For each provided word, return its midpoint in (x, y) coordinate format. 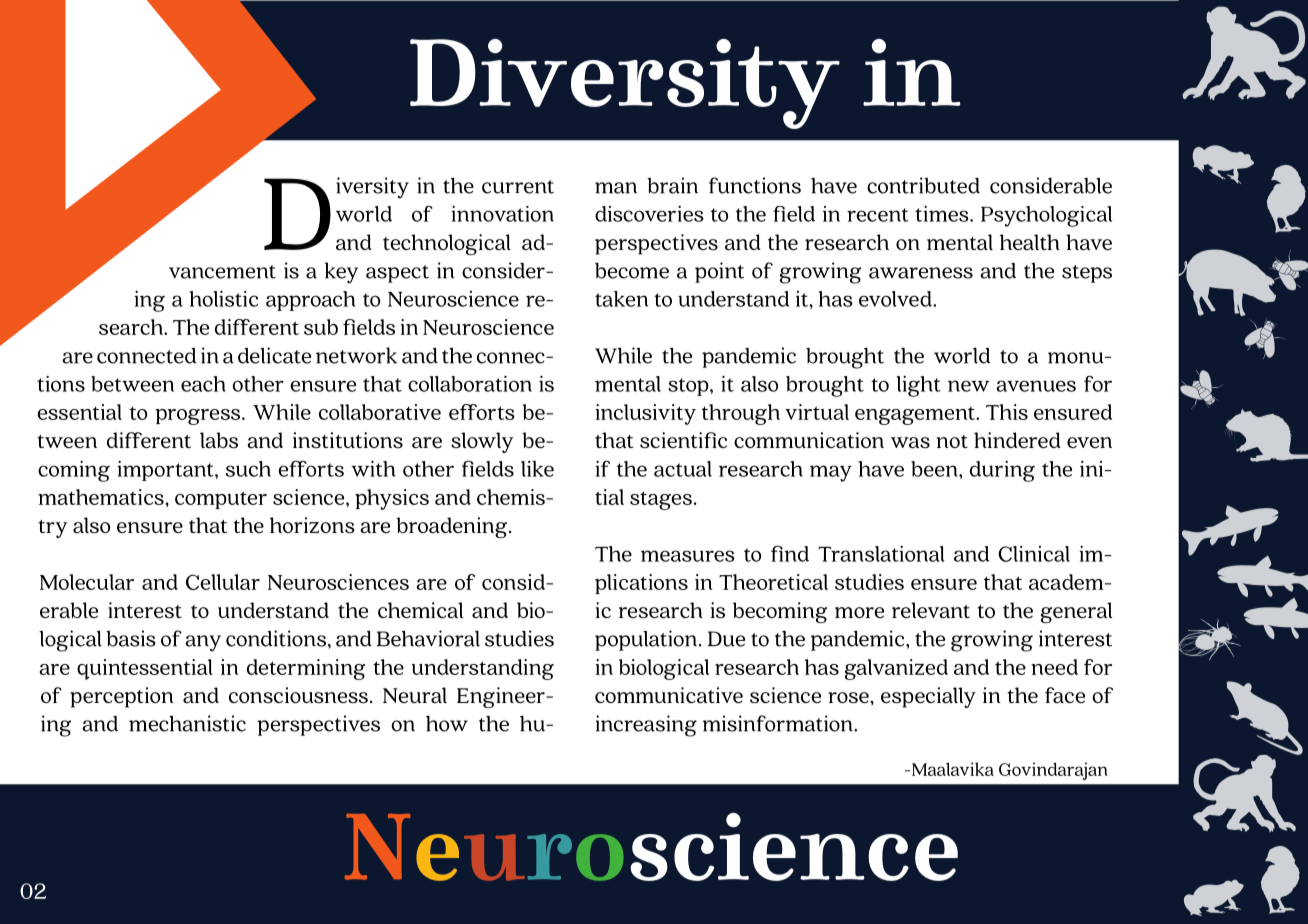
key (341, 273)
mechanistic (187, 723)
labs (219, 440)
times (943, 214)
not (952, 441)
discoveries (649, 214)
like (537, 469)
